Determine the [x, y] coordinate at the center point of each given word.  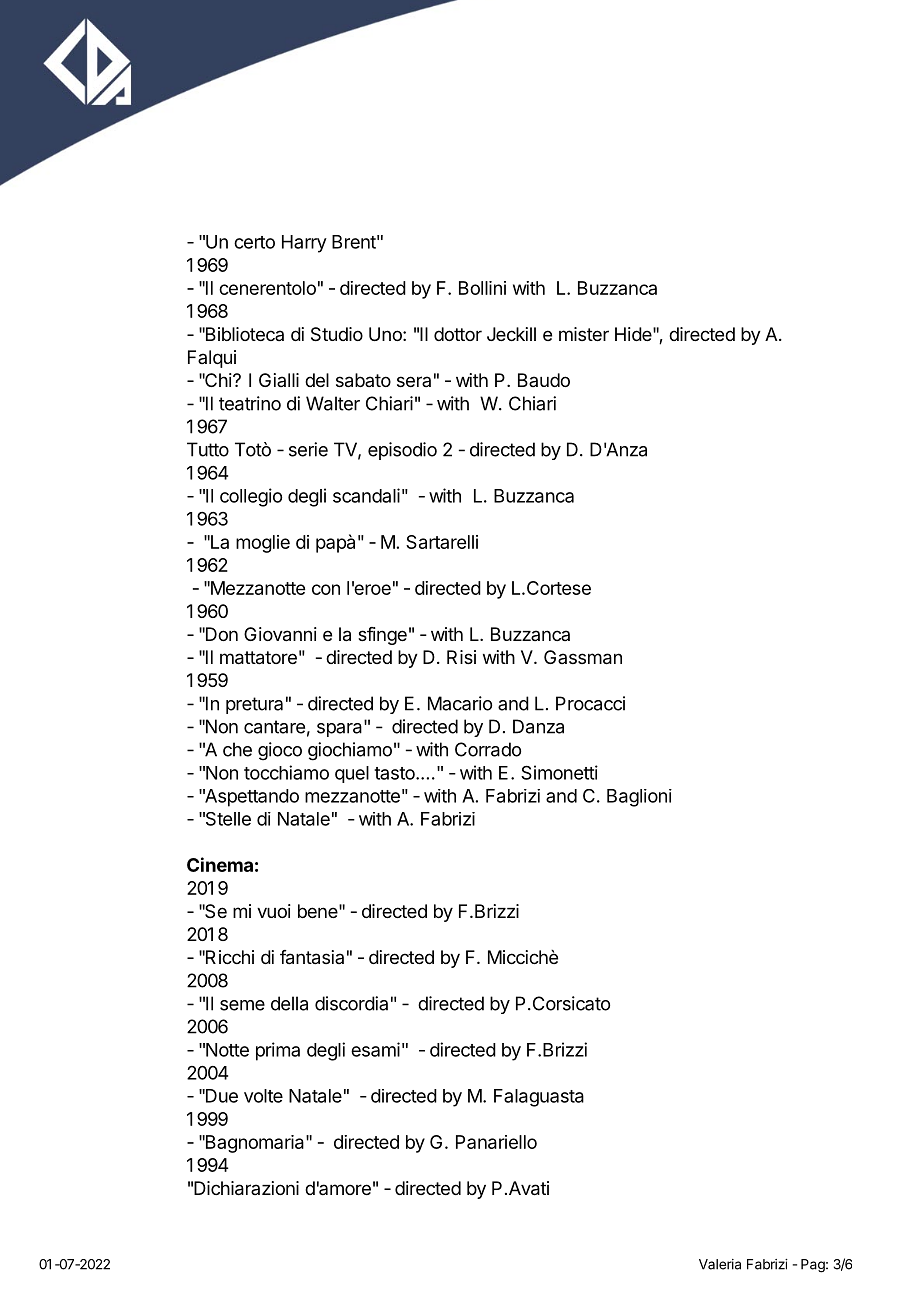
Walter [333, 403]
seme [242, 1005]
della [289, 1003]
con [326, 589]
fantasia [312, 957]
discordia [351, 1003]
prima [278, 1051]
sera [414, 381]
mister [584, 334]
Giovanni [280, 634]
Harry [304, 244]
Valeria [720, 1264]
